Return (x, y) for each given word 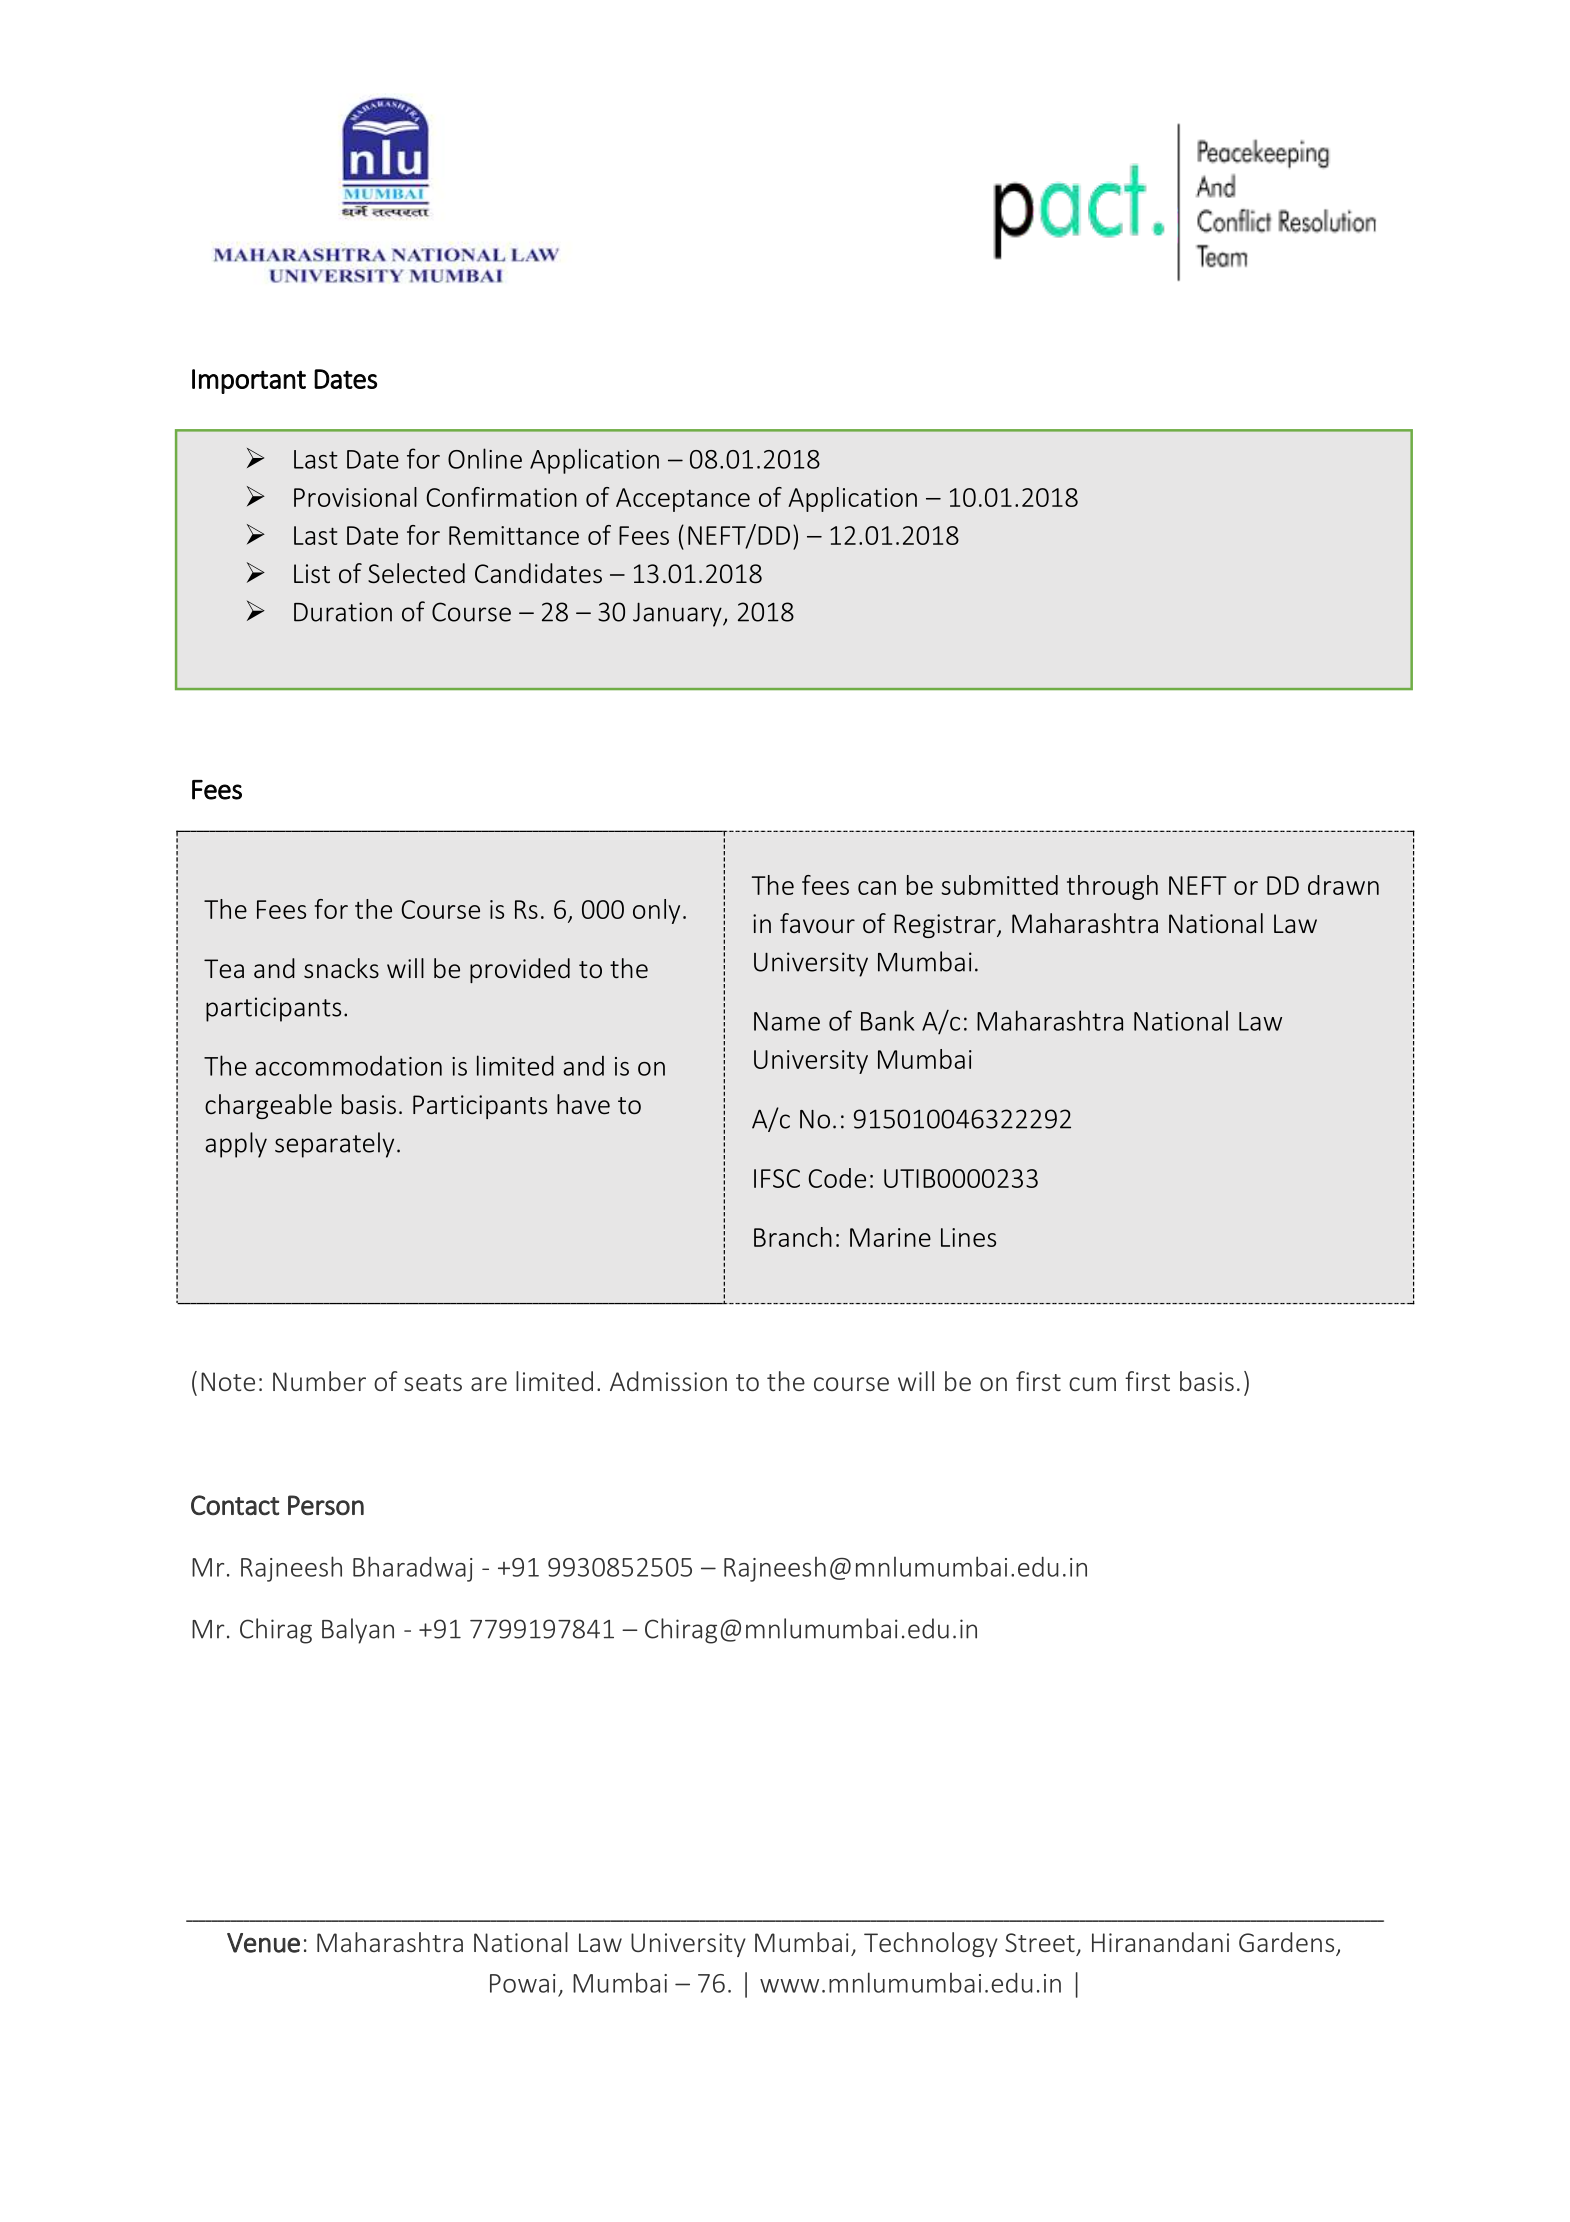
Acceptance (683, 500)
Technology (931, 1944)
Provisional (355, 497)
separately (334, 1145)
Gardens (1288, 1943)
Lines (968, 1237)
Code (837, 1178)
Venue (263, 1943)
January (678, 614)
